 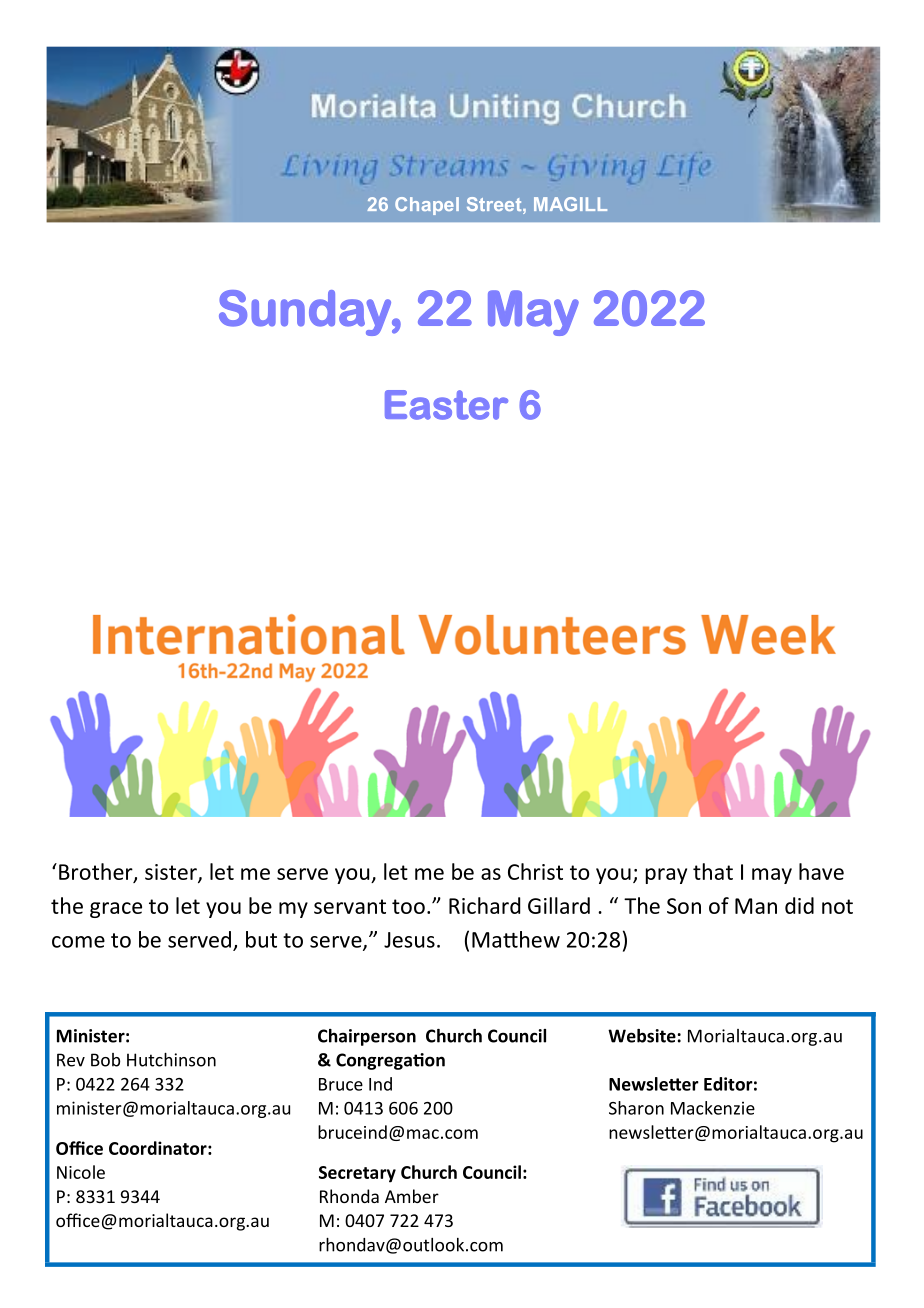 I want to click on Easter, so click(x=446, y=405).
